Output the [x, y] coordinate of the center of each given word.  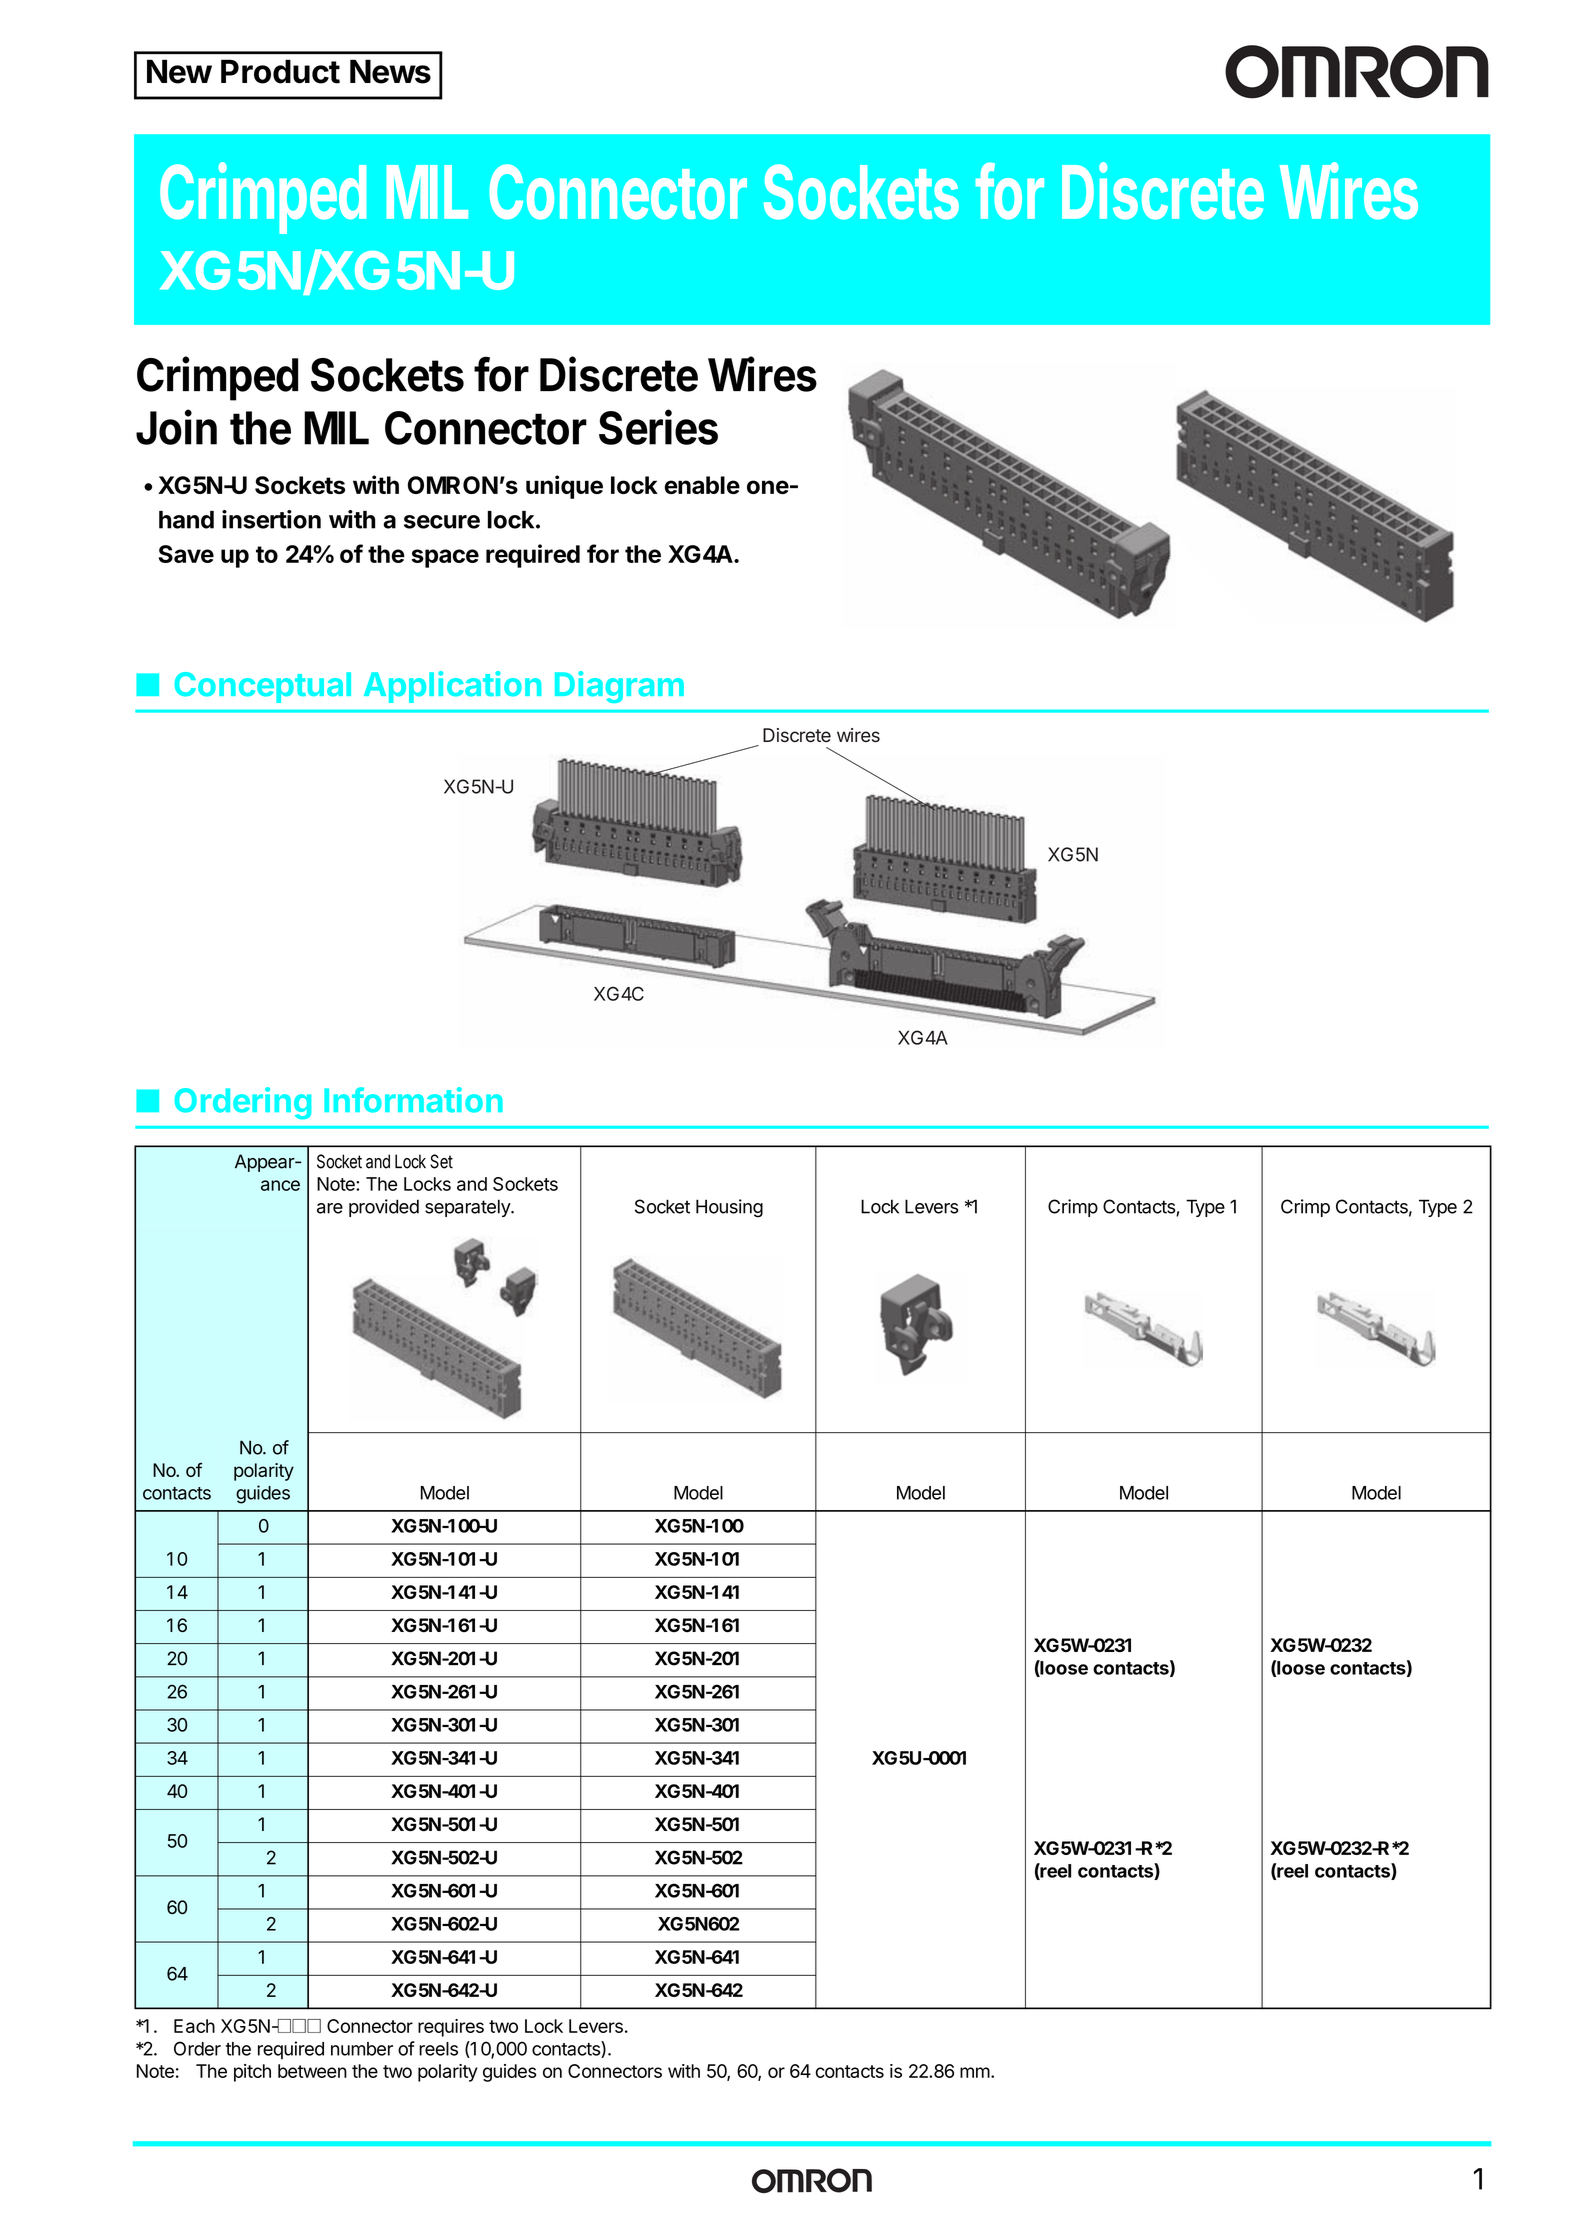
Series [658, 427]
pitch [252, 2073]
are [330, 1208]
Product [280, 71]
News [390, 71]
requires [451, 2028]
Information [413, 1100]
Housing [729, 1208]
